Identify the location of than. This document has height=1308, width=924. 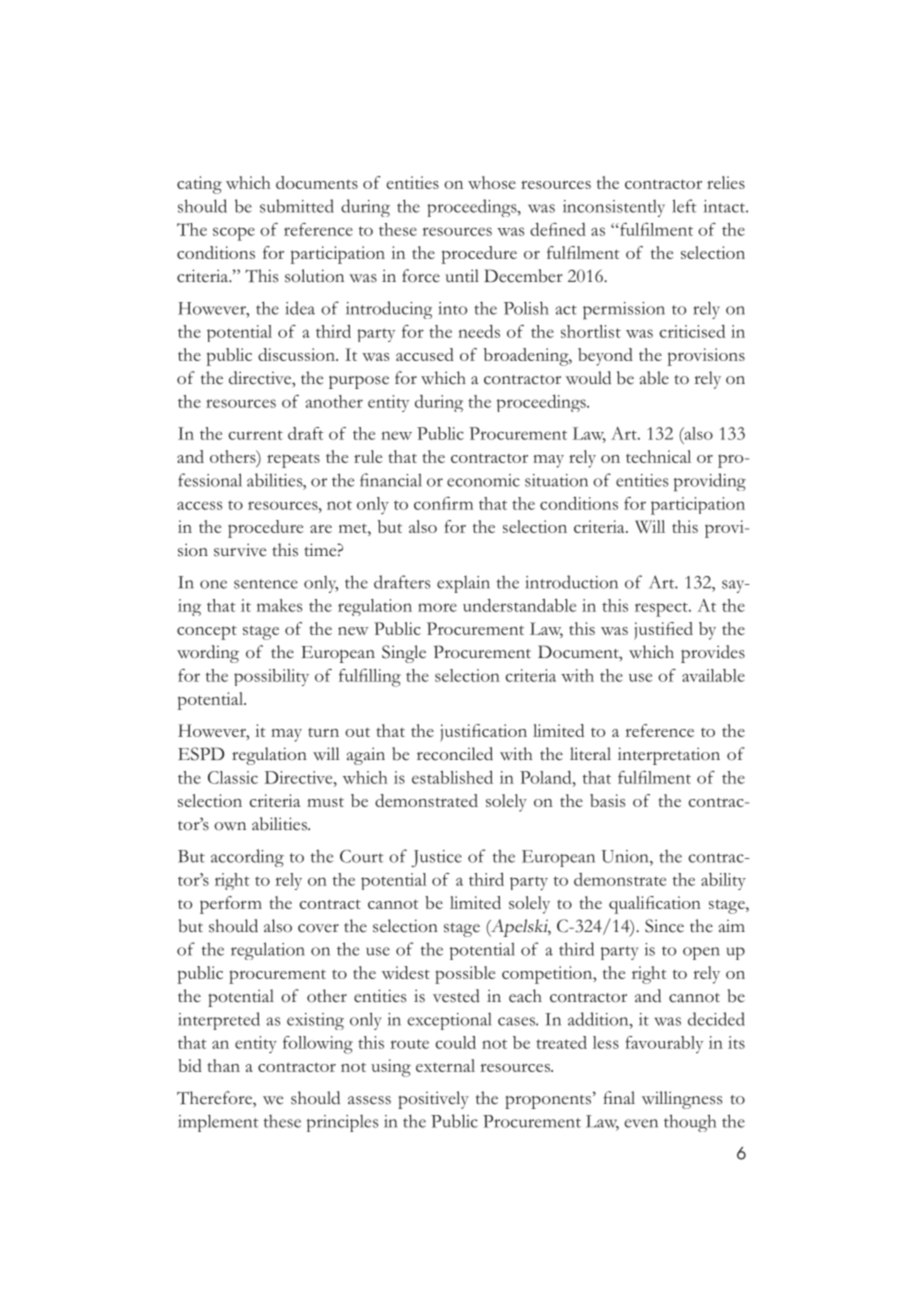
(224, 1065).
